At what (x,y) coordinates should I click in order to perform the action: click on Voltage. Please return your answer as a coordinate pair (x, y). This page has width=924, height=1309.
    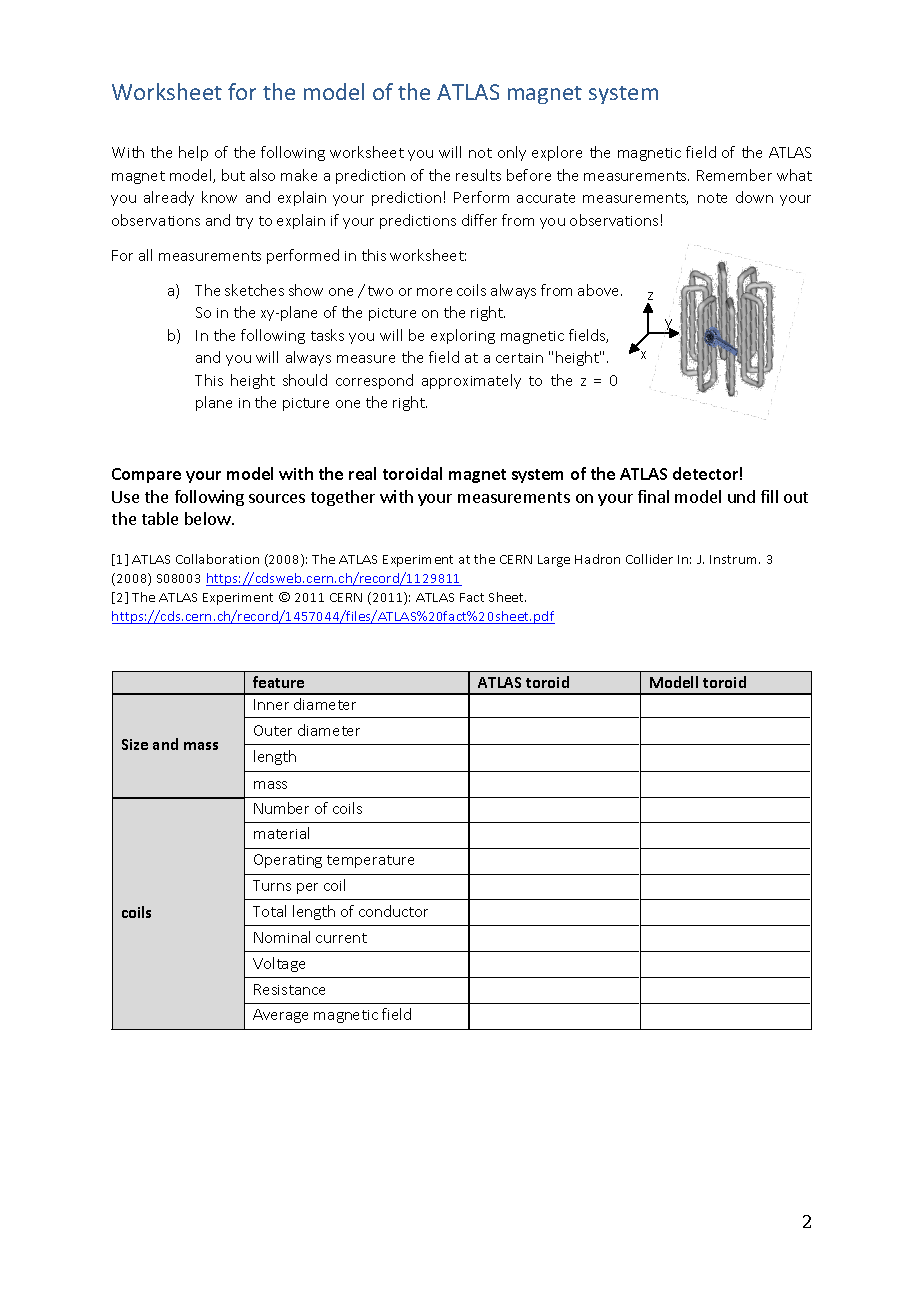
    Looking at the image, I should click on (279, 964).
